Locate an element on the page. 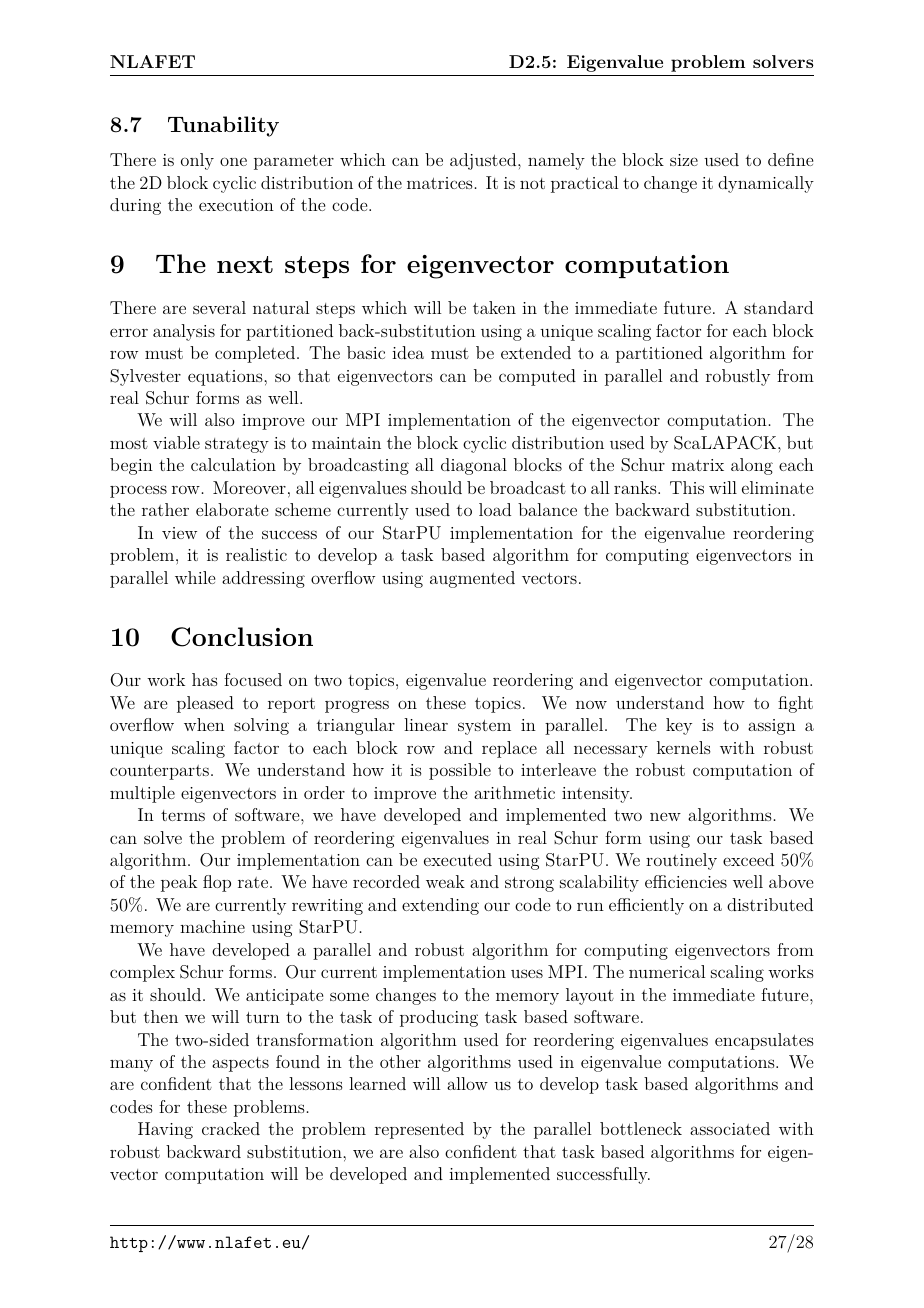  cracked is located at coordinates (231, 1128).
